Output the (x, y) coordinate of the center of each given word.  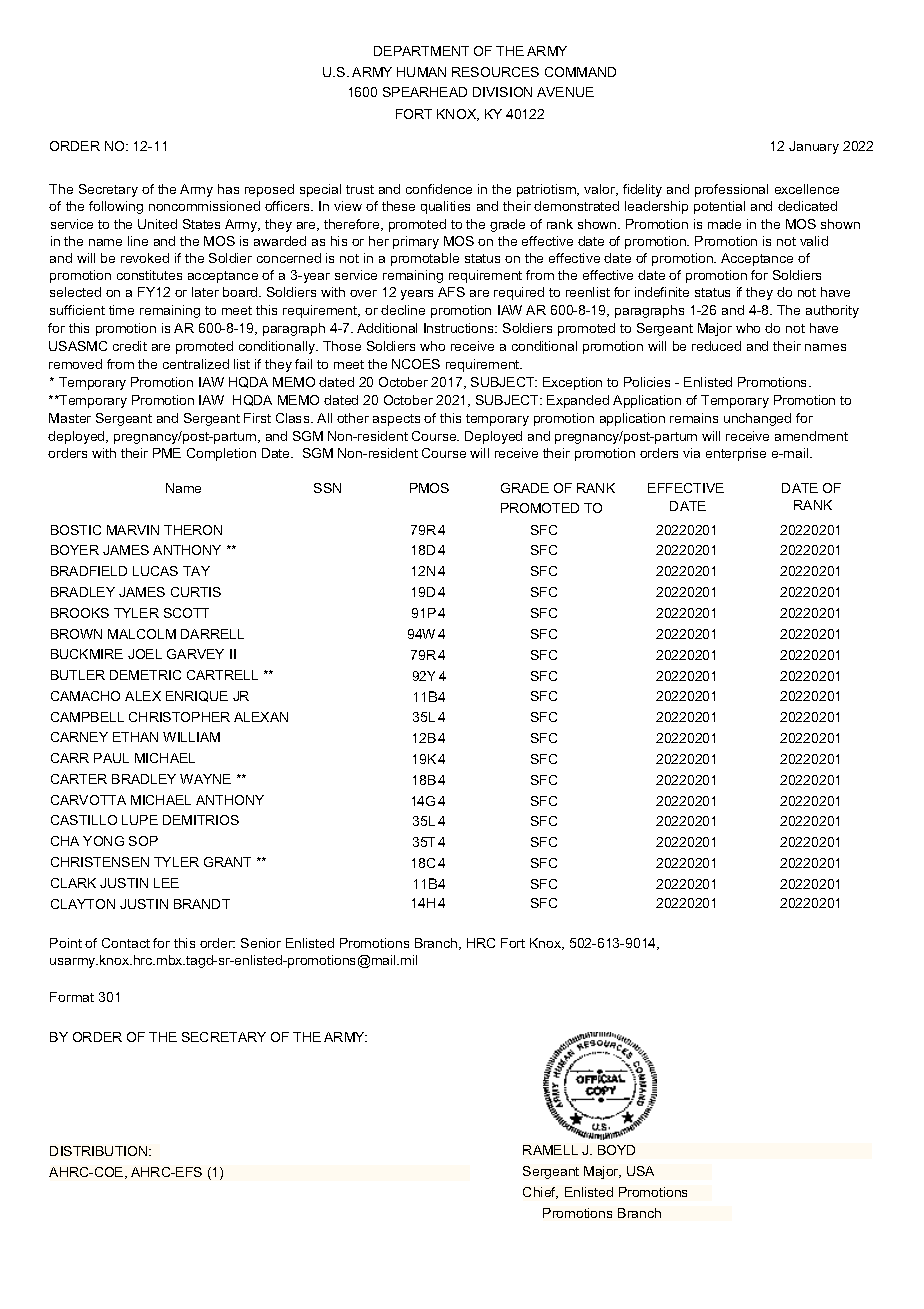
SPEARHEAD (425, 92)
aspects (396, 420)
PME (167, 453)
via (691, 453)
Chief (540, 1193)
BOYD (616, 1150)
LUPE (140, 820)
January (814, 147)
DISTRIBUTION (100, 1151)
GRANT (227, 862)
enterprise (736, 454)
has (228, 189)
